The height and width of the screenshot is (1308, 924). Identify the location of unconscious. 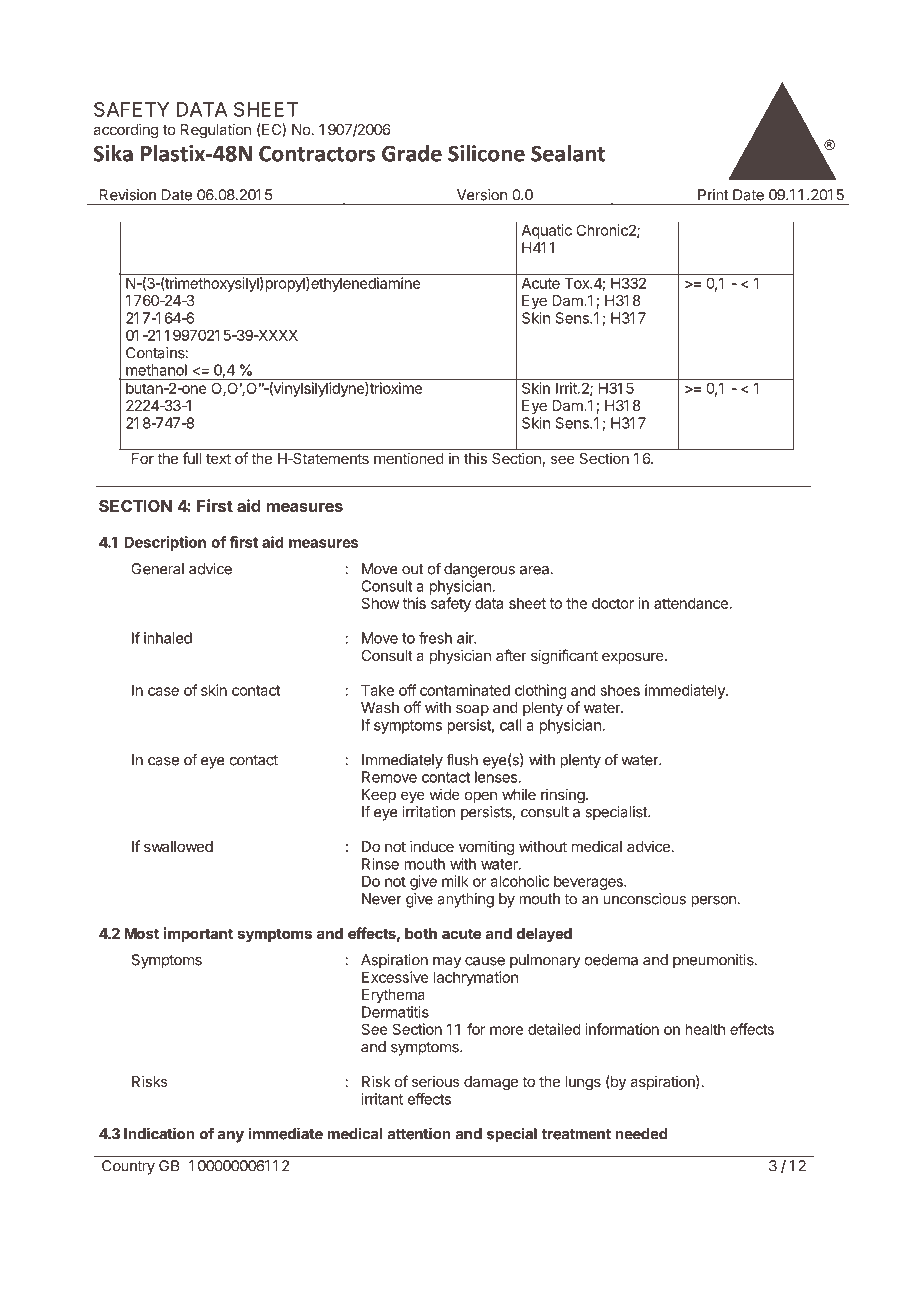
(644, 899).
